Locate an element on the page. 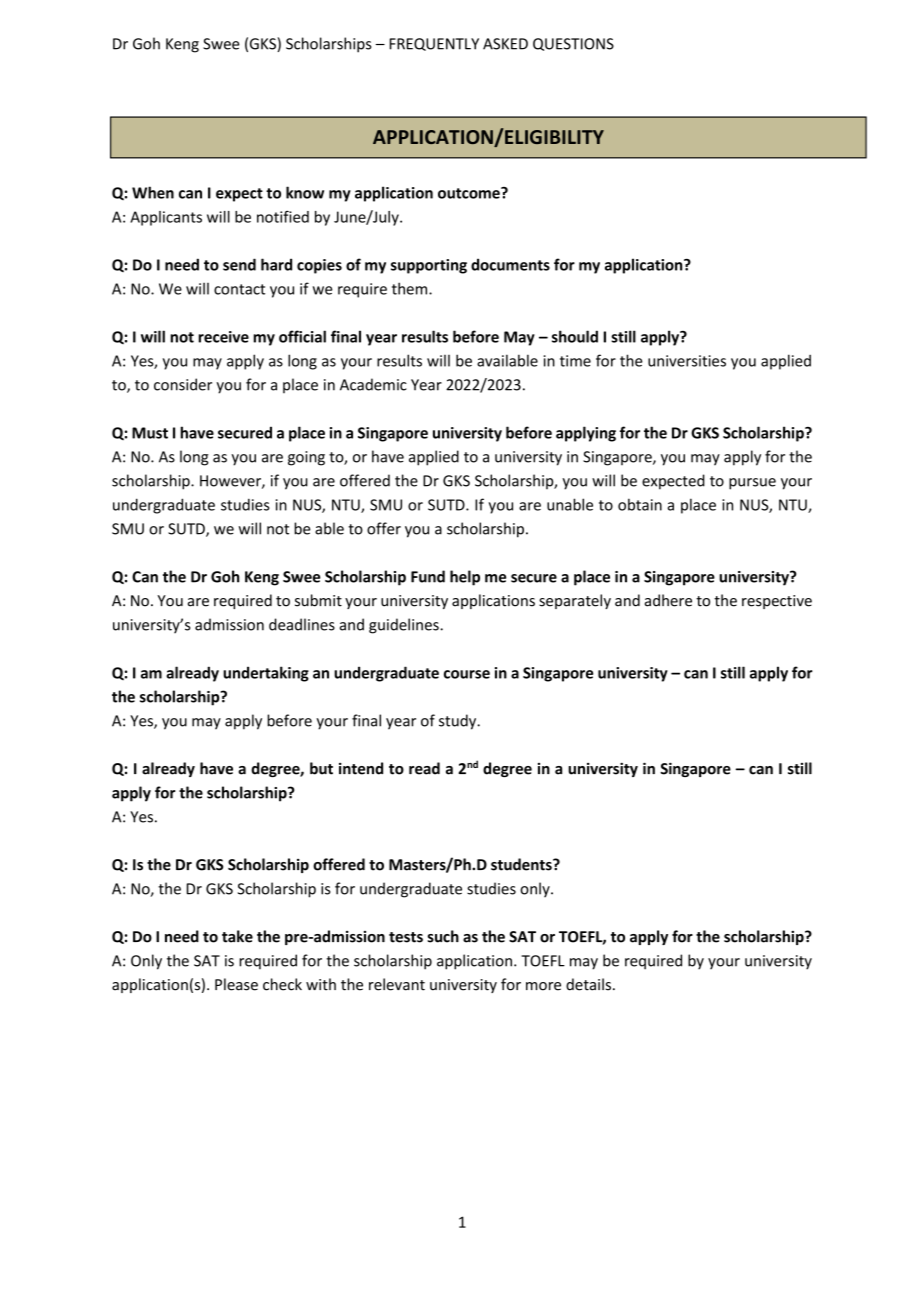 This document has height=1308, width=924. When is located at coordinates (153, 192).
